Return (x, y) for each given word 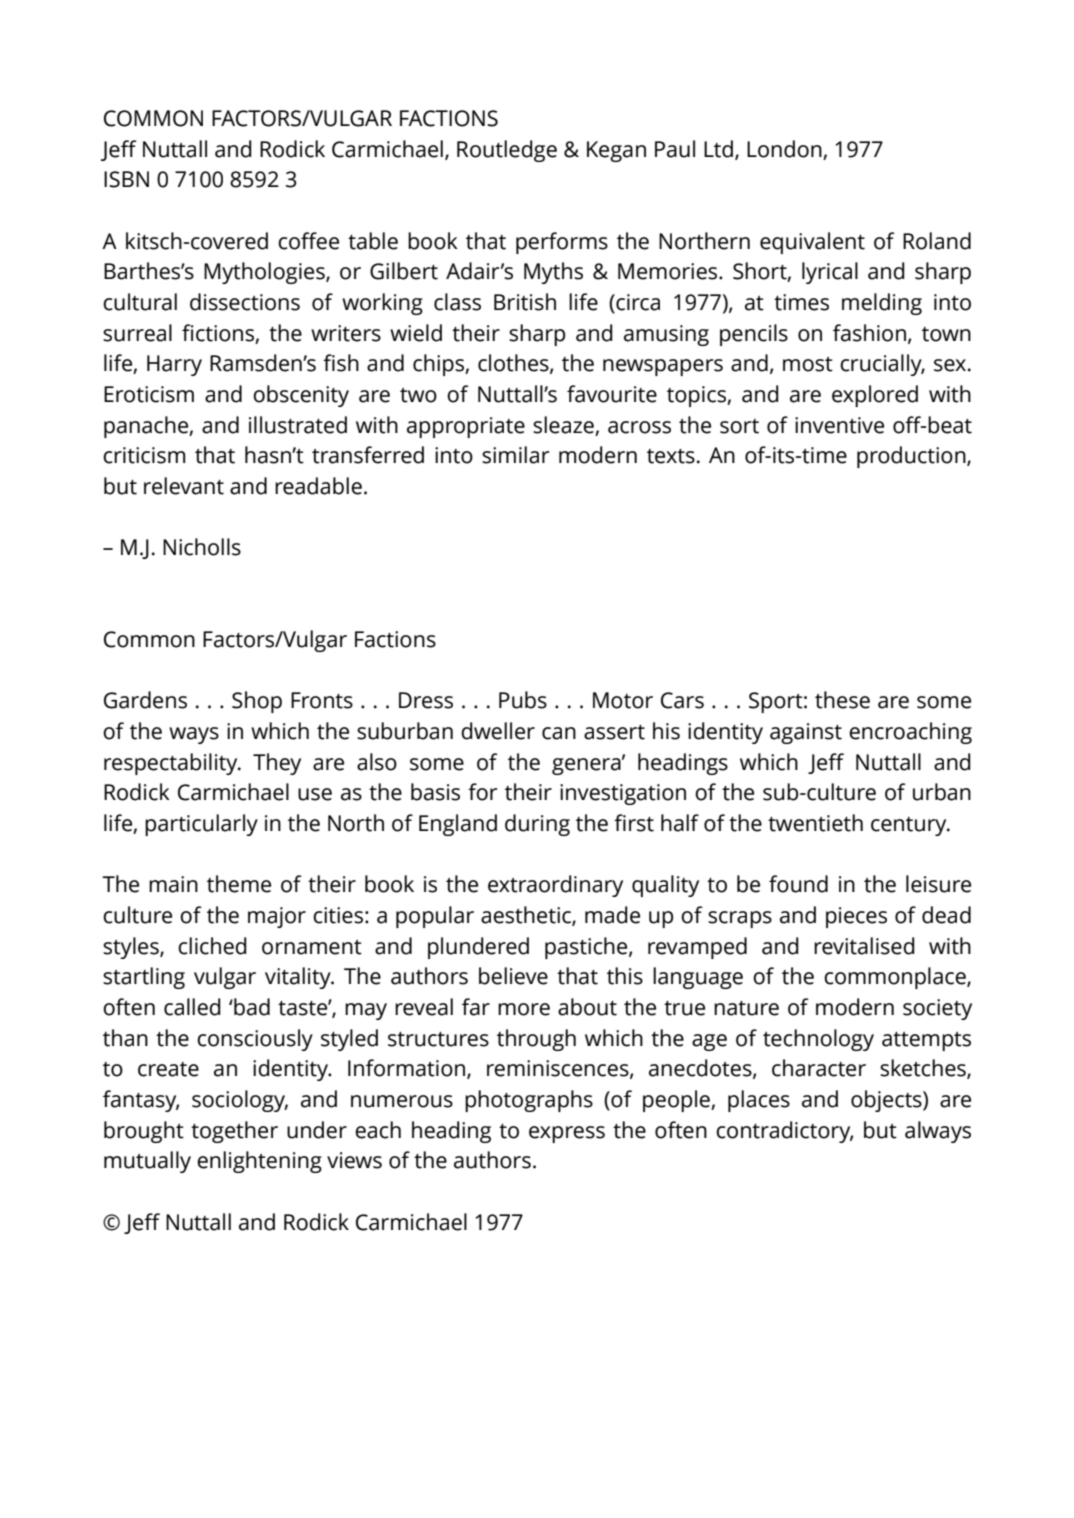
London (784, 149)
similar (515, 455)
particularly (201, 825)
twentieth (815, 823)
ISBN (126, 179)
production (912, 457)
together (234, 1132)
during (537, 825)
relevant (184, 486)
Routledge (507, 151)
